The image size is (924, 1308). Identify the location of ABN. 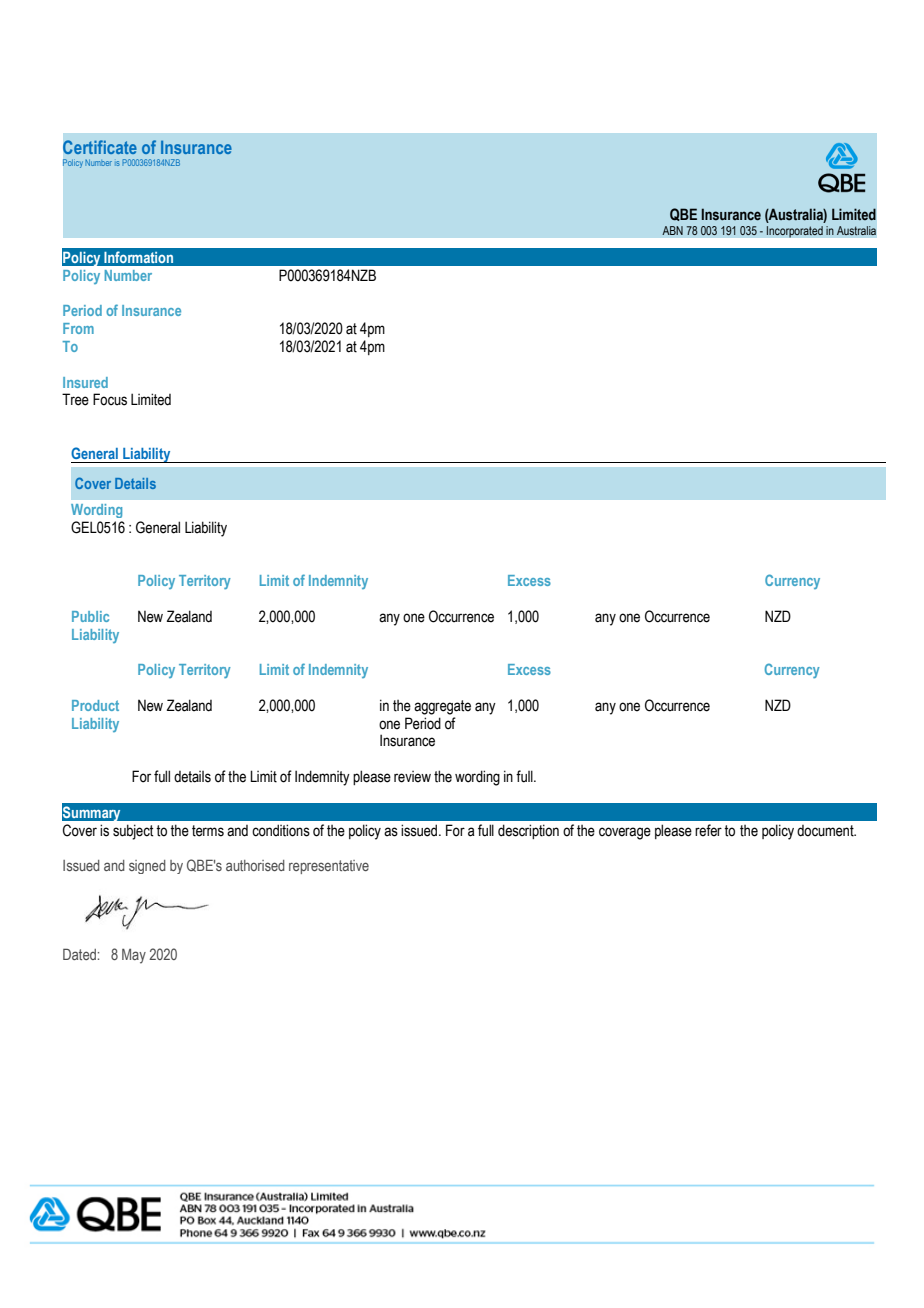
(672, 230).
